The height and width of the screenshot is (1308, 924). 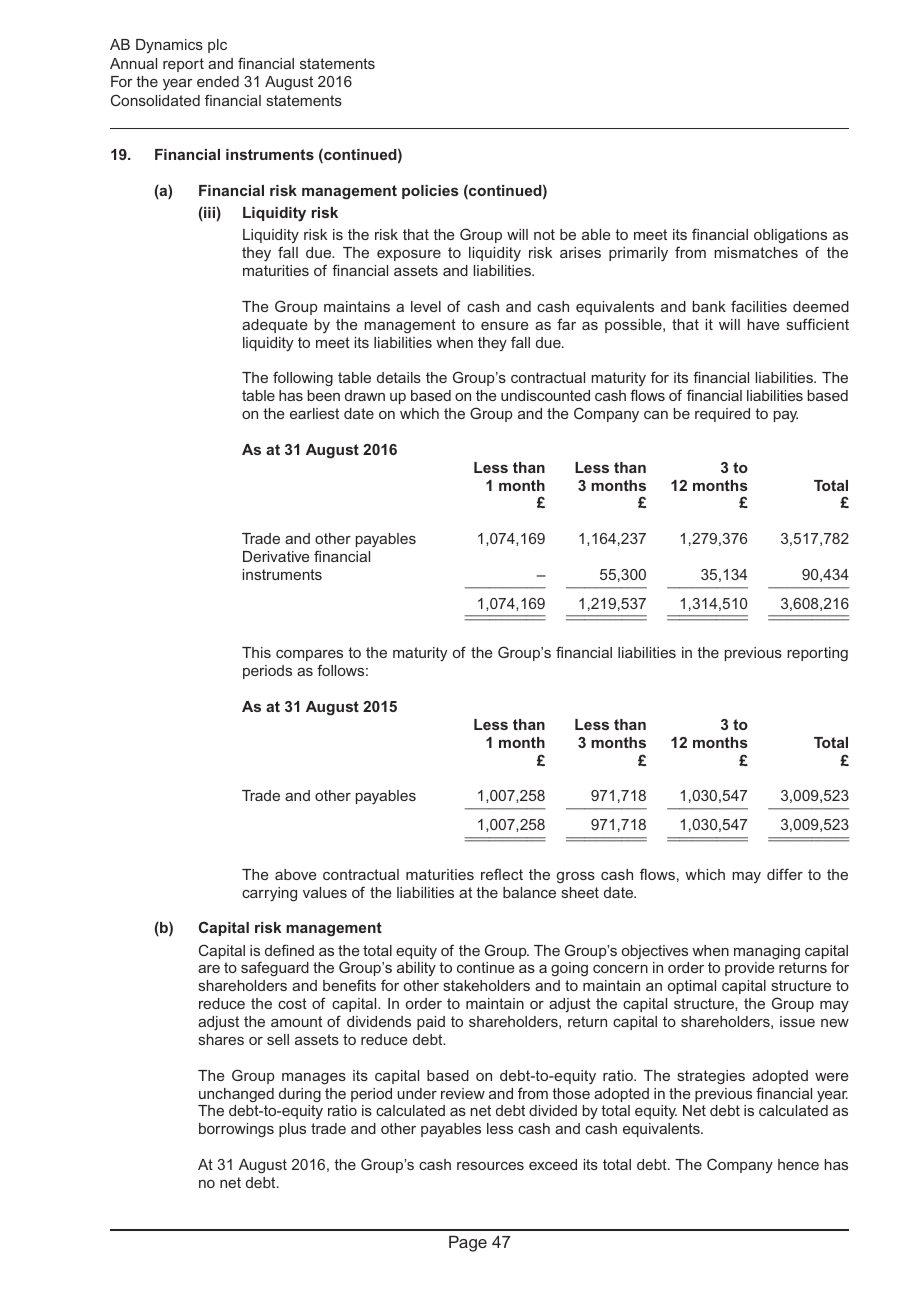 I want to click on required, so click(x=722, y=415).
